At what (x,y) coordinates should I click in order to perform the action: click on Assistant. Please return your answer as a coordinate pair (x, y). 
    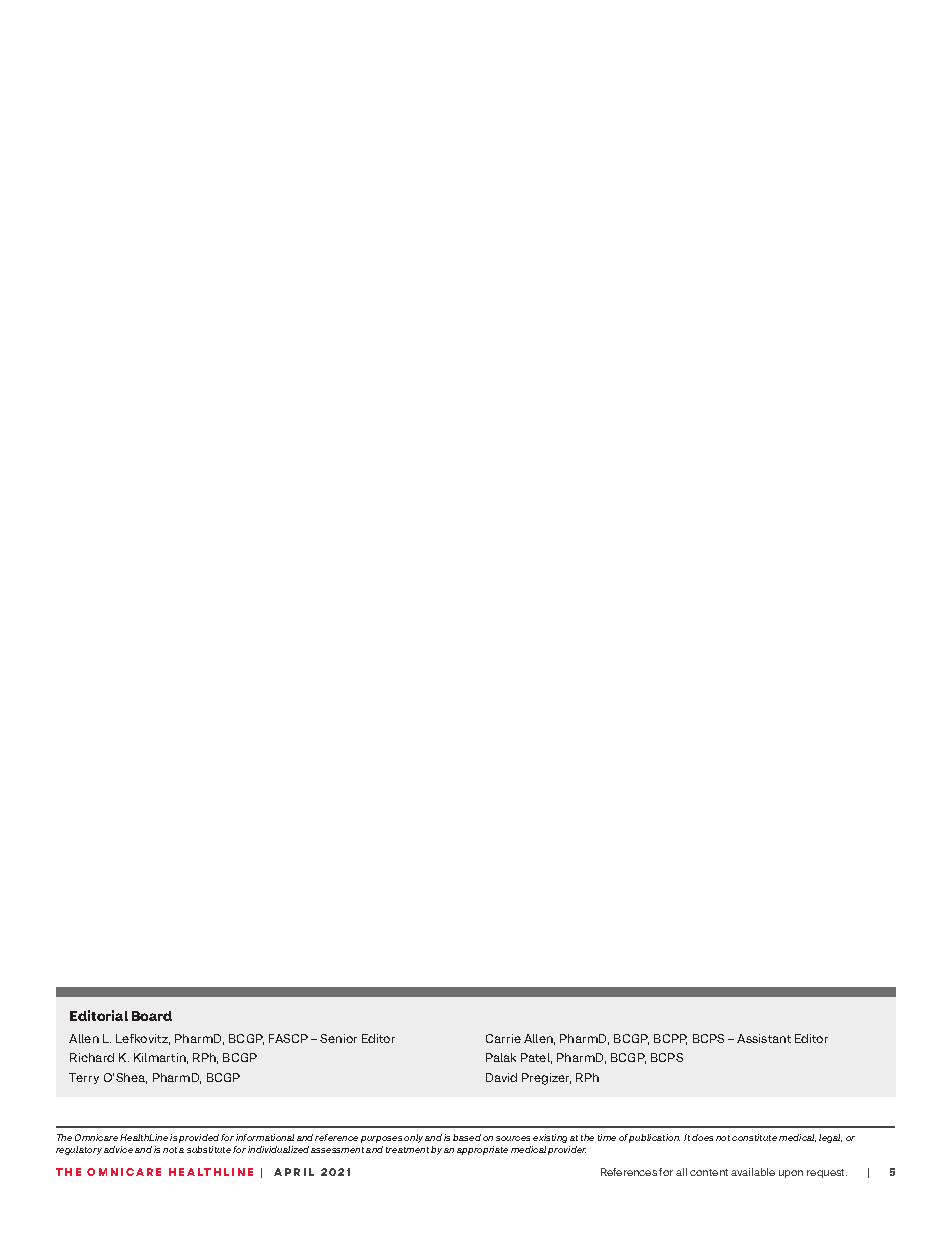
    Looking at the image, I should click on (764, 1038).
